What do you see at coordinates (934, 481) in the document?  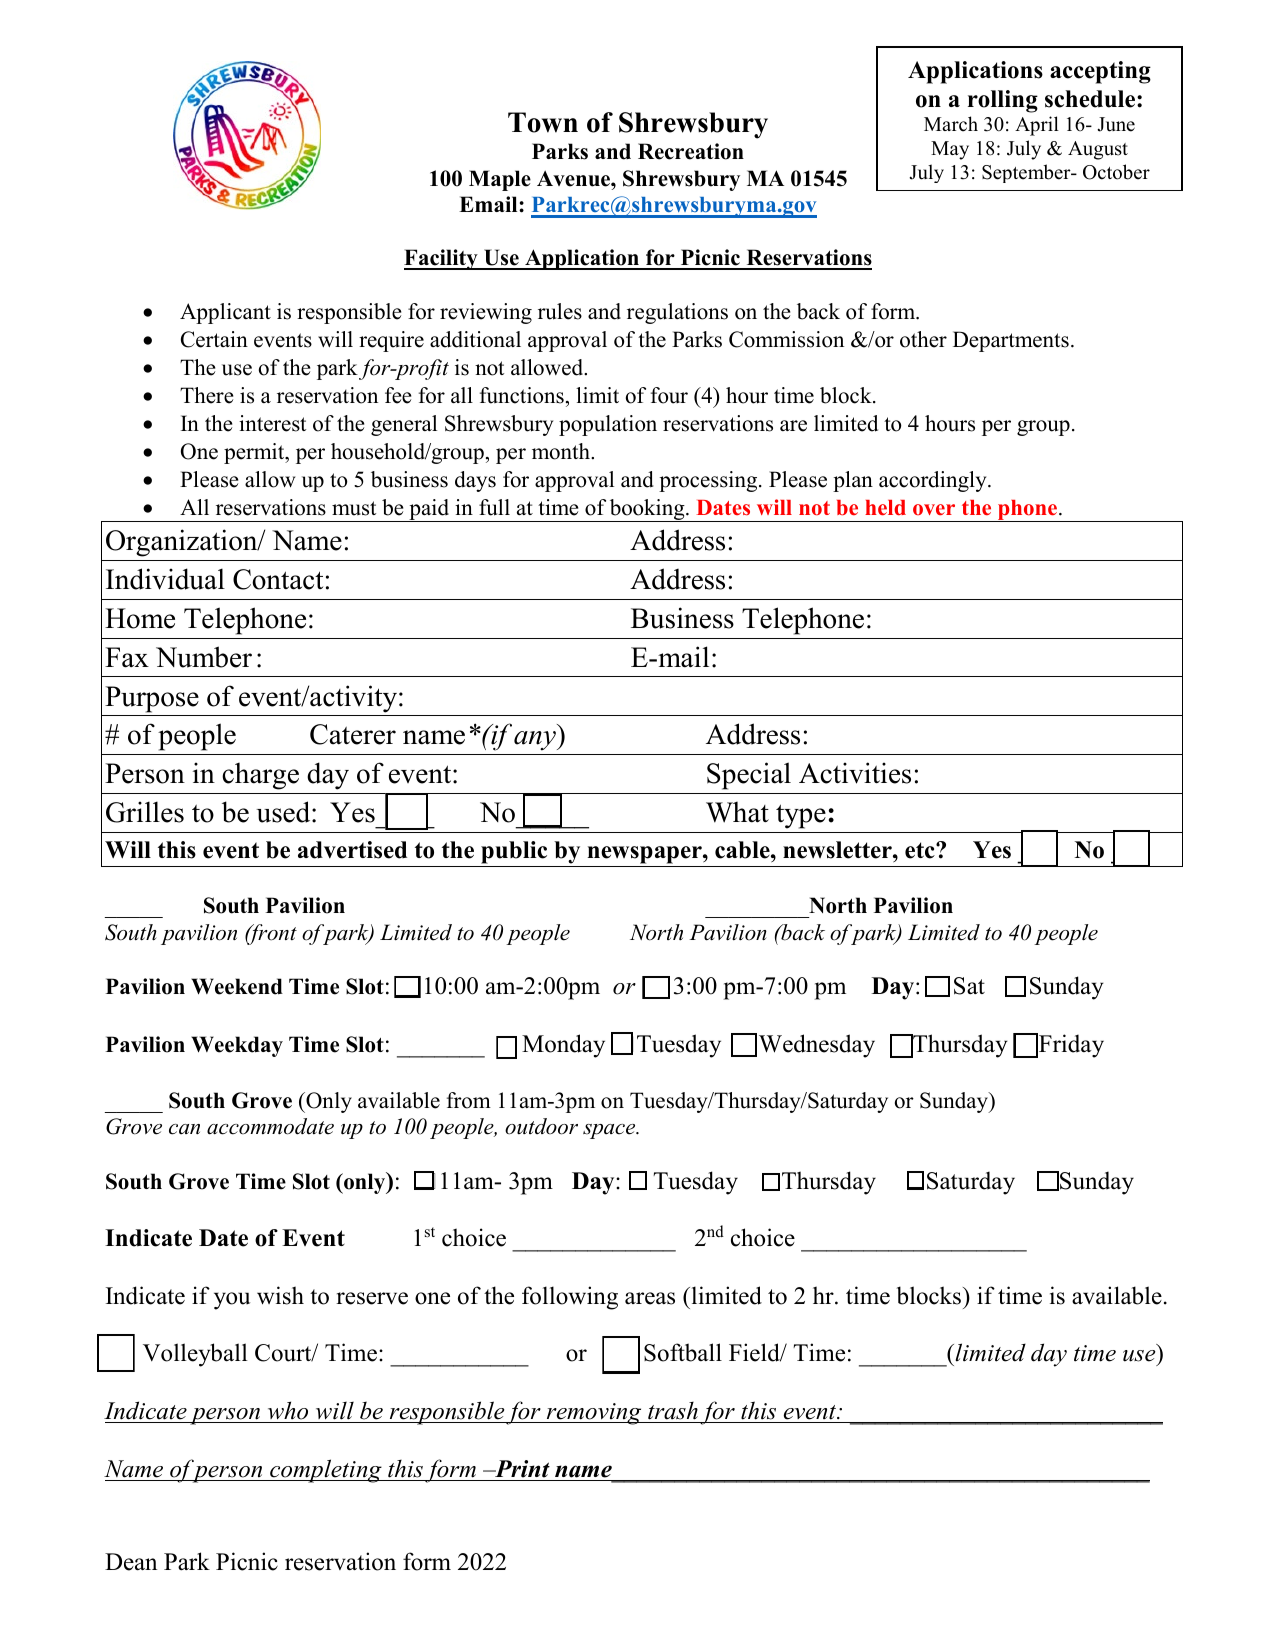 I see `accordingly` at bounding box center [934, 481].
